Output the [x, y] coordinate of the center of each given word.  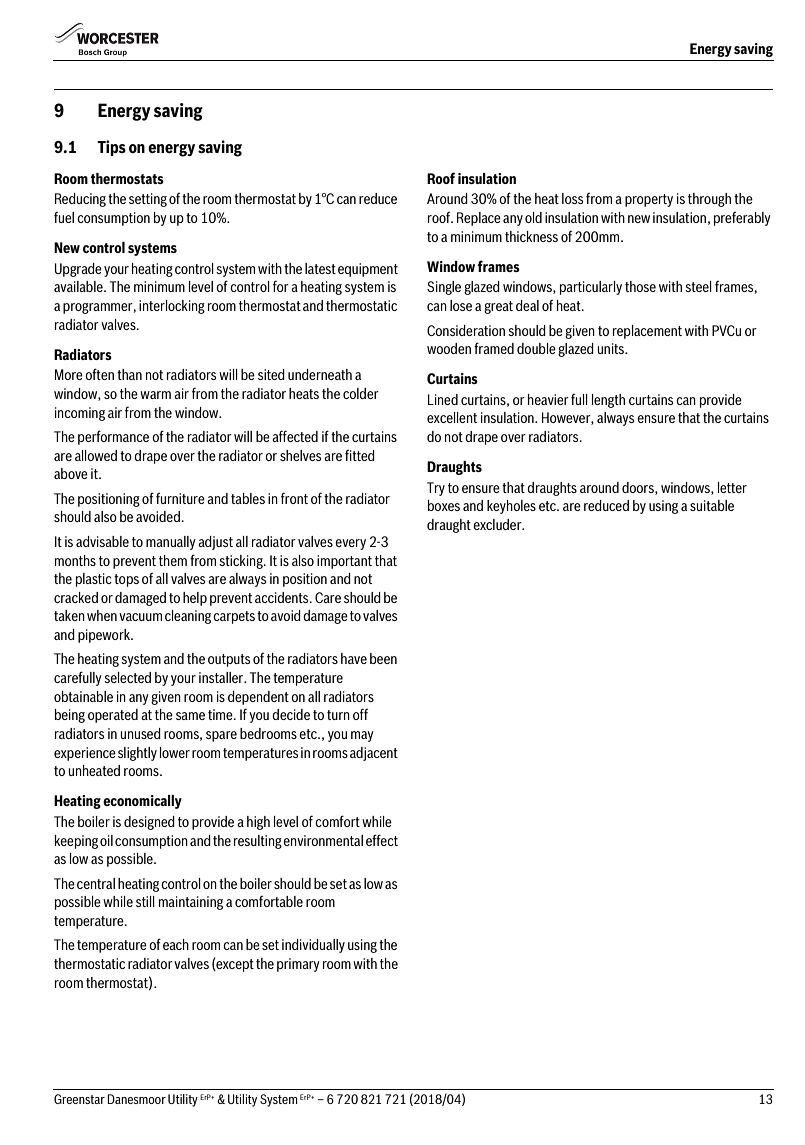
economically [142, 802]
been [383, 658]
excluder [498, 524]
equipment [368, 270]
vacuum [140, 617]
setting [148, 200]
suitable [712, 505]
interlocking [172, 307]
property [649, 200]
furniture [180, 498]
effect [382, 840]
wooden [449, 348]
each [176, 944]
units [611, 348]
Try [436, 489]
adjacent [374, 754]
